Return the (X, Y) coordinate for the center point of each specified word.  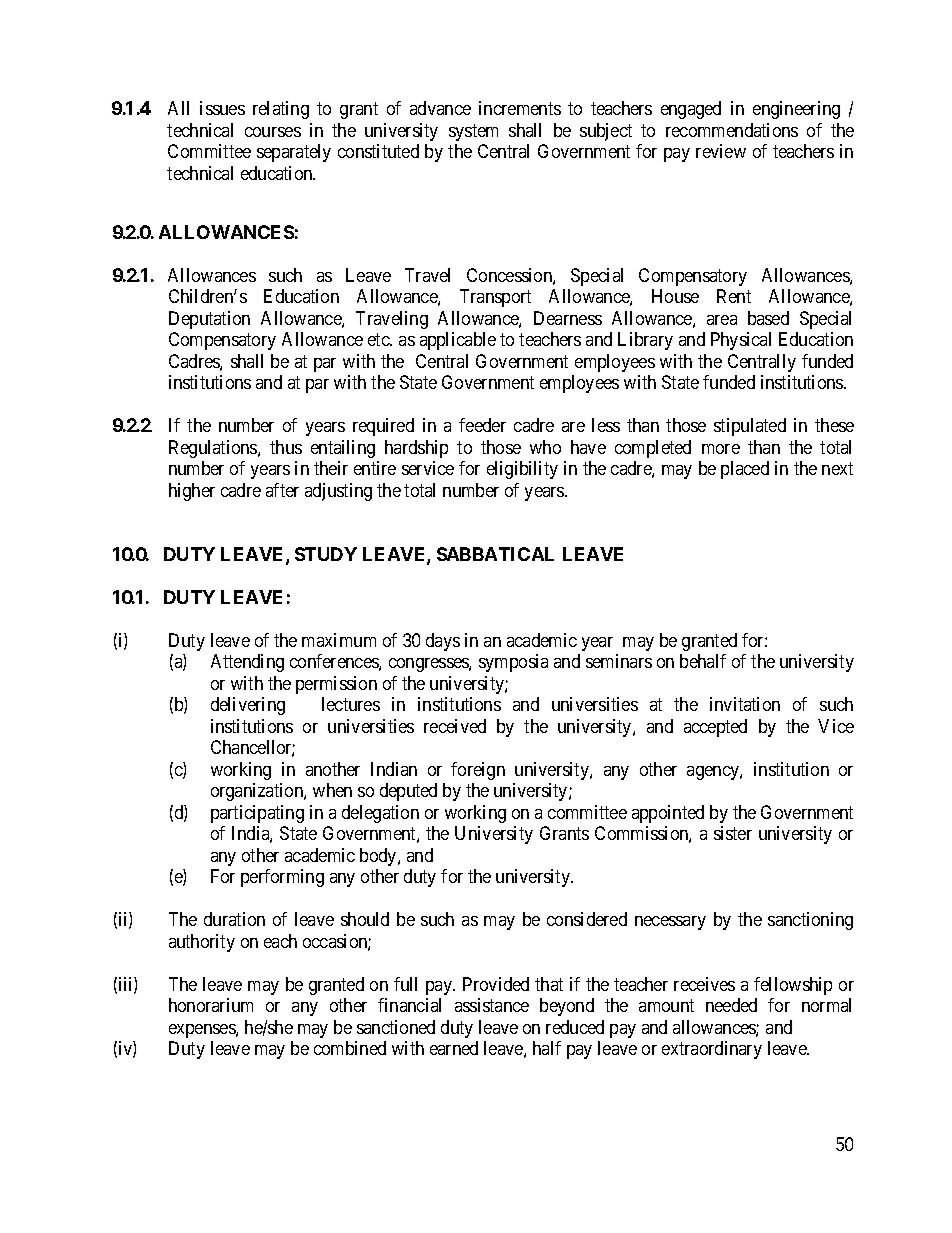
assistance (492, 1005)
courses (273, 132)
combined (350, 1048)
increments (520, 108)
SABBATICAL (495, 554)
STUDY (326, 554)
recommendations (732, 130)
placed (745, 470)
